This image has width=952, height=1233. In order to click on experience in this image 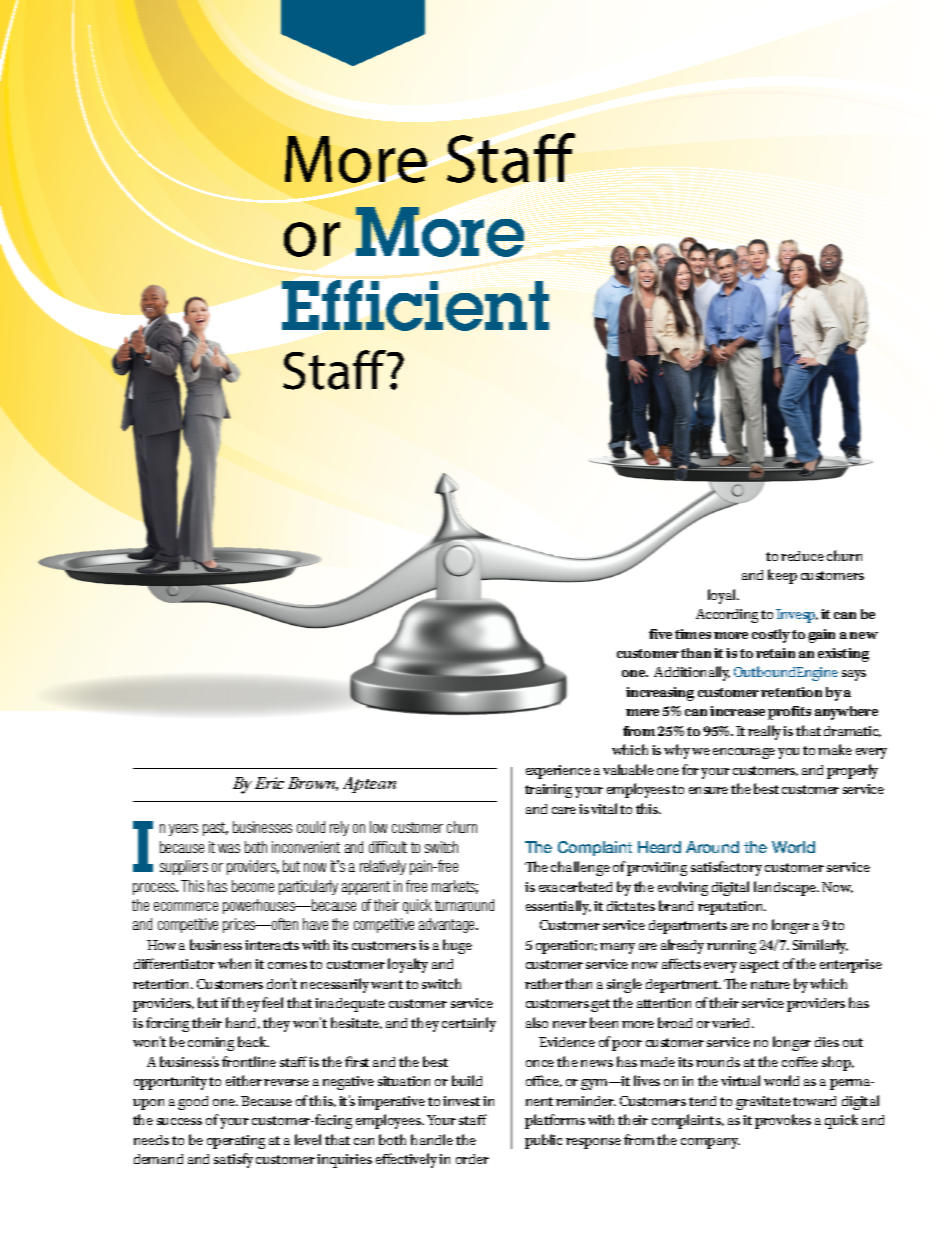, I will do `click(558, 772)`.
